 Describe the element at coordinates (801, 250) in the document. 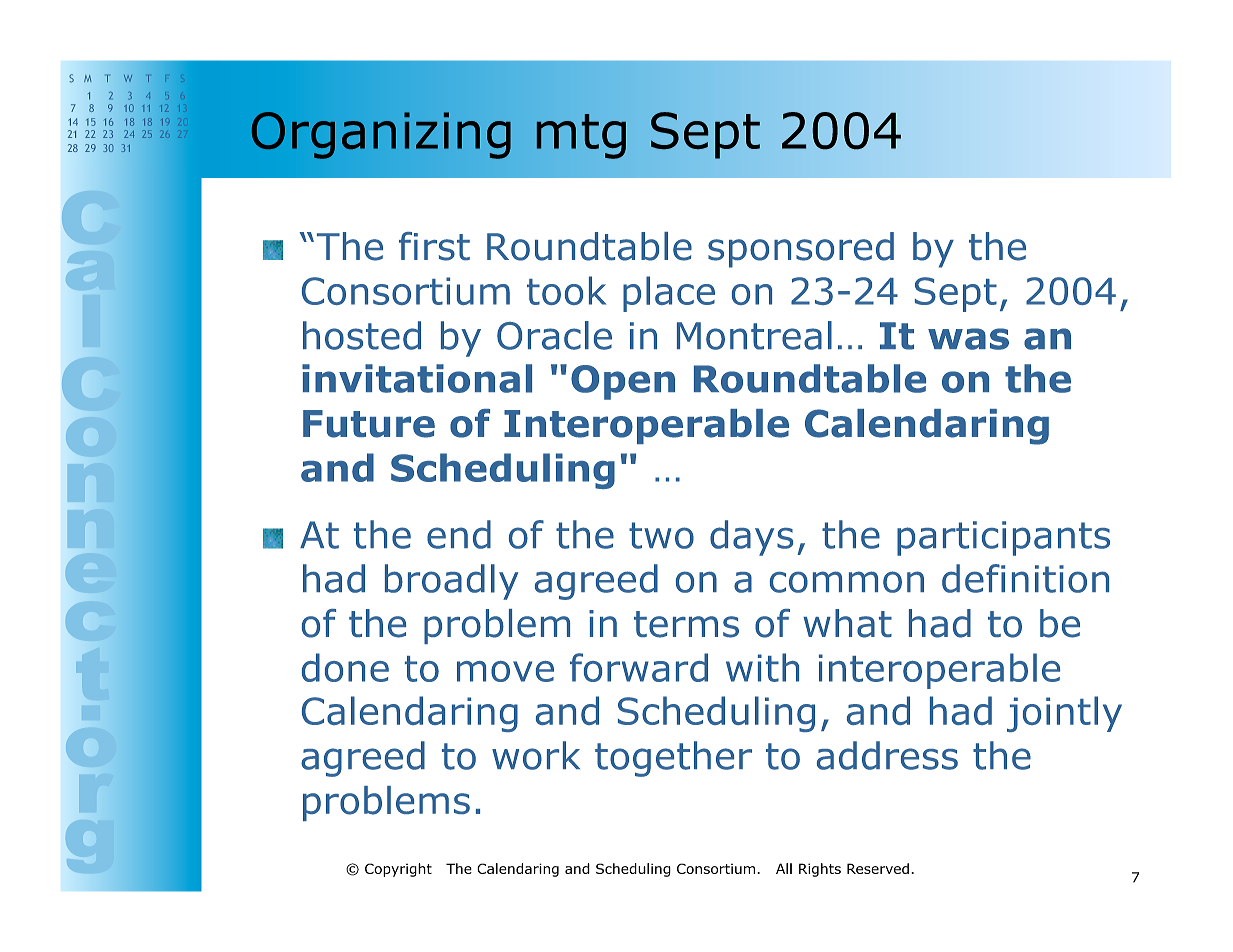

I see `sponsored` at that location.
